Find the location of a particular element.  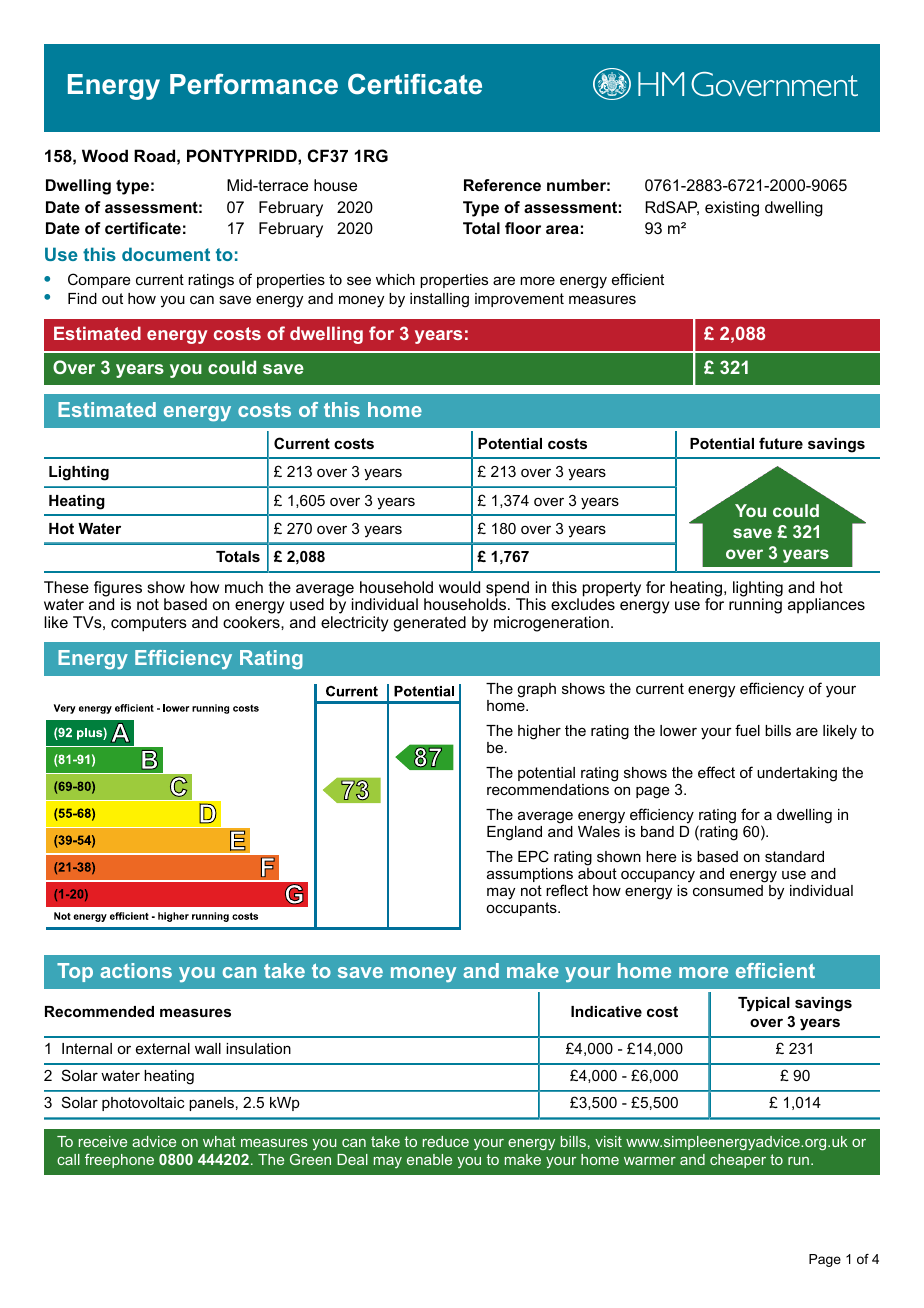

generated is located at coordinates (430, 624).
